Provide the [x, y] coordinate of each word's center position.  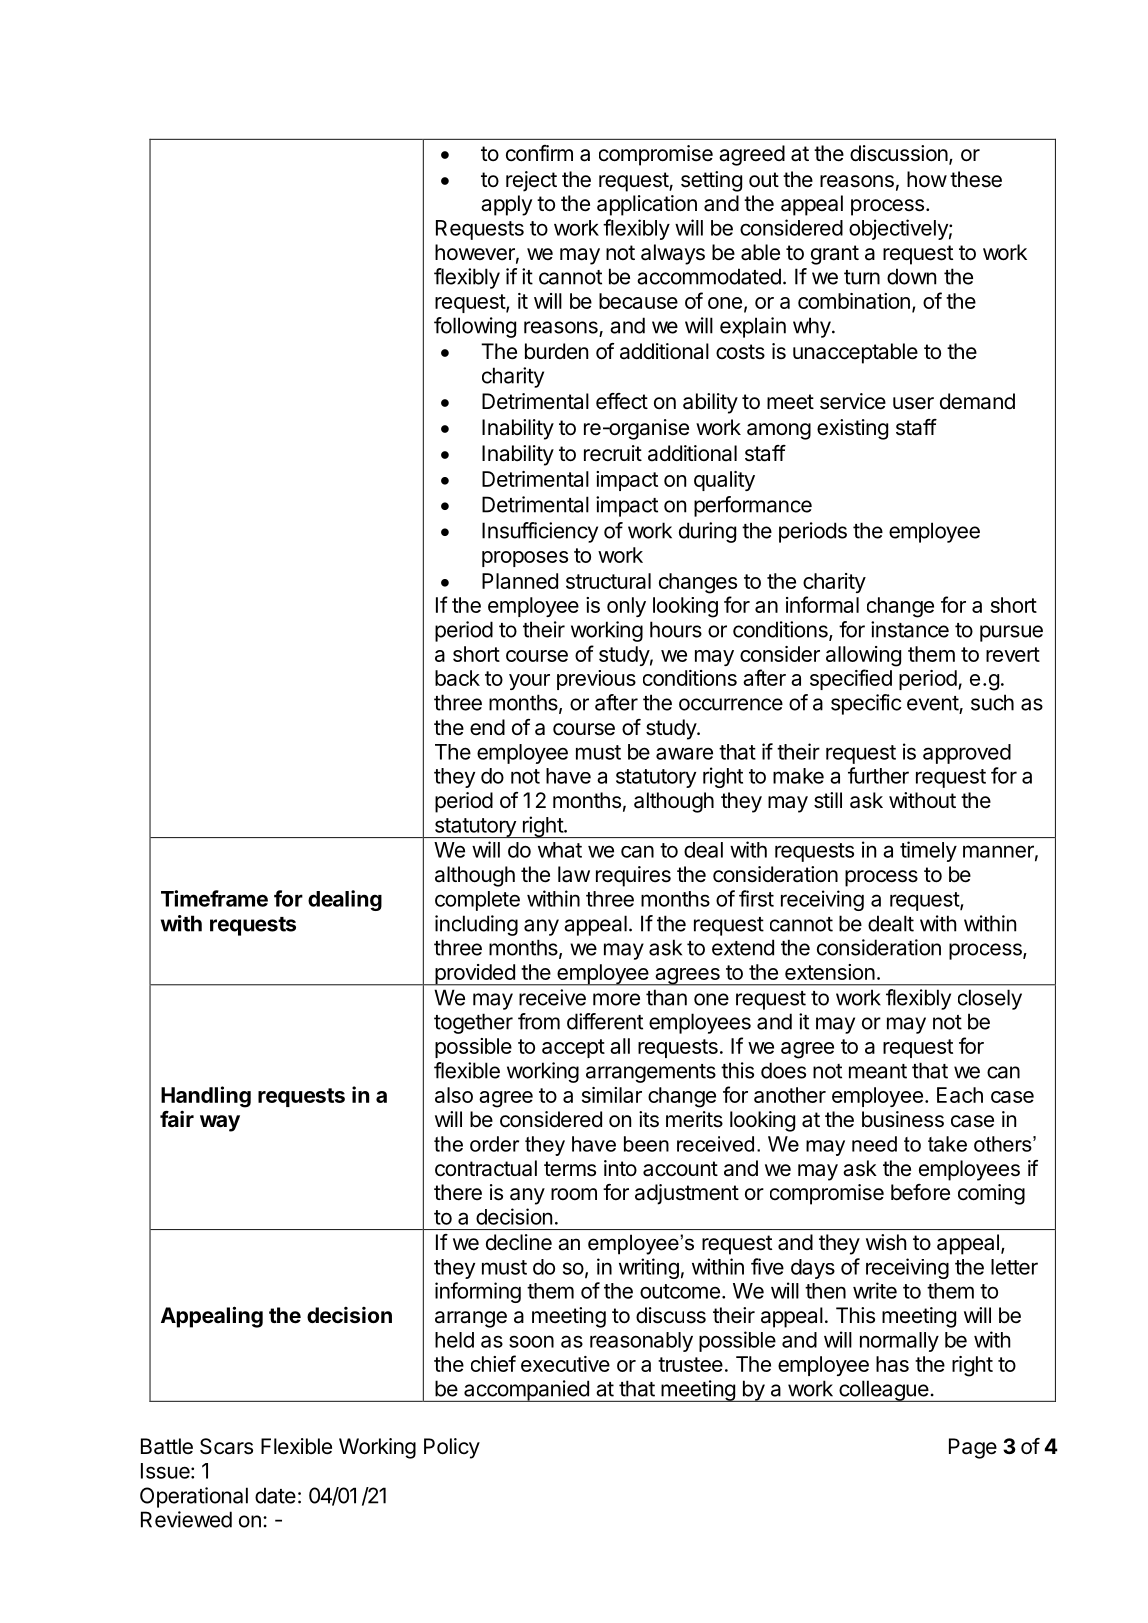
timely [928, 851]
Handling [206, 1097]
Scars [226, 1446]
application [647, 205]
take [947, 1144]
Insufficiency [540, 532]
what [560, 850]
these [976, 179]
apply [506, 205]
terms [570, 1169]
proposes [525, 559]
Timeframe [214, 898]
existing [852, 429]
